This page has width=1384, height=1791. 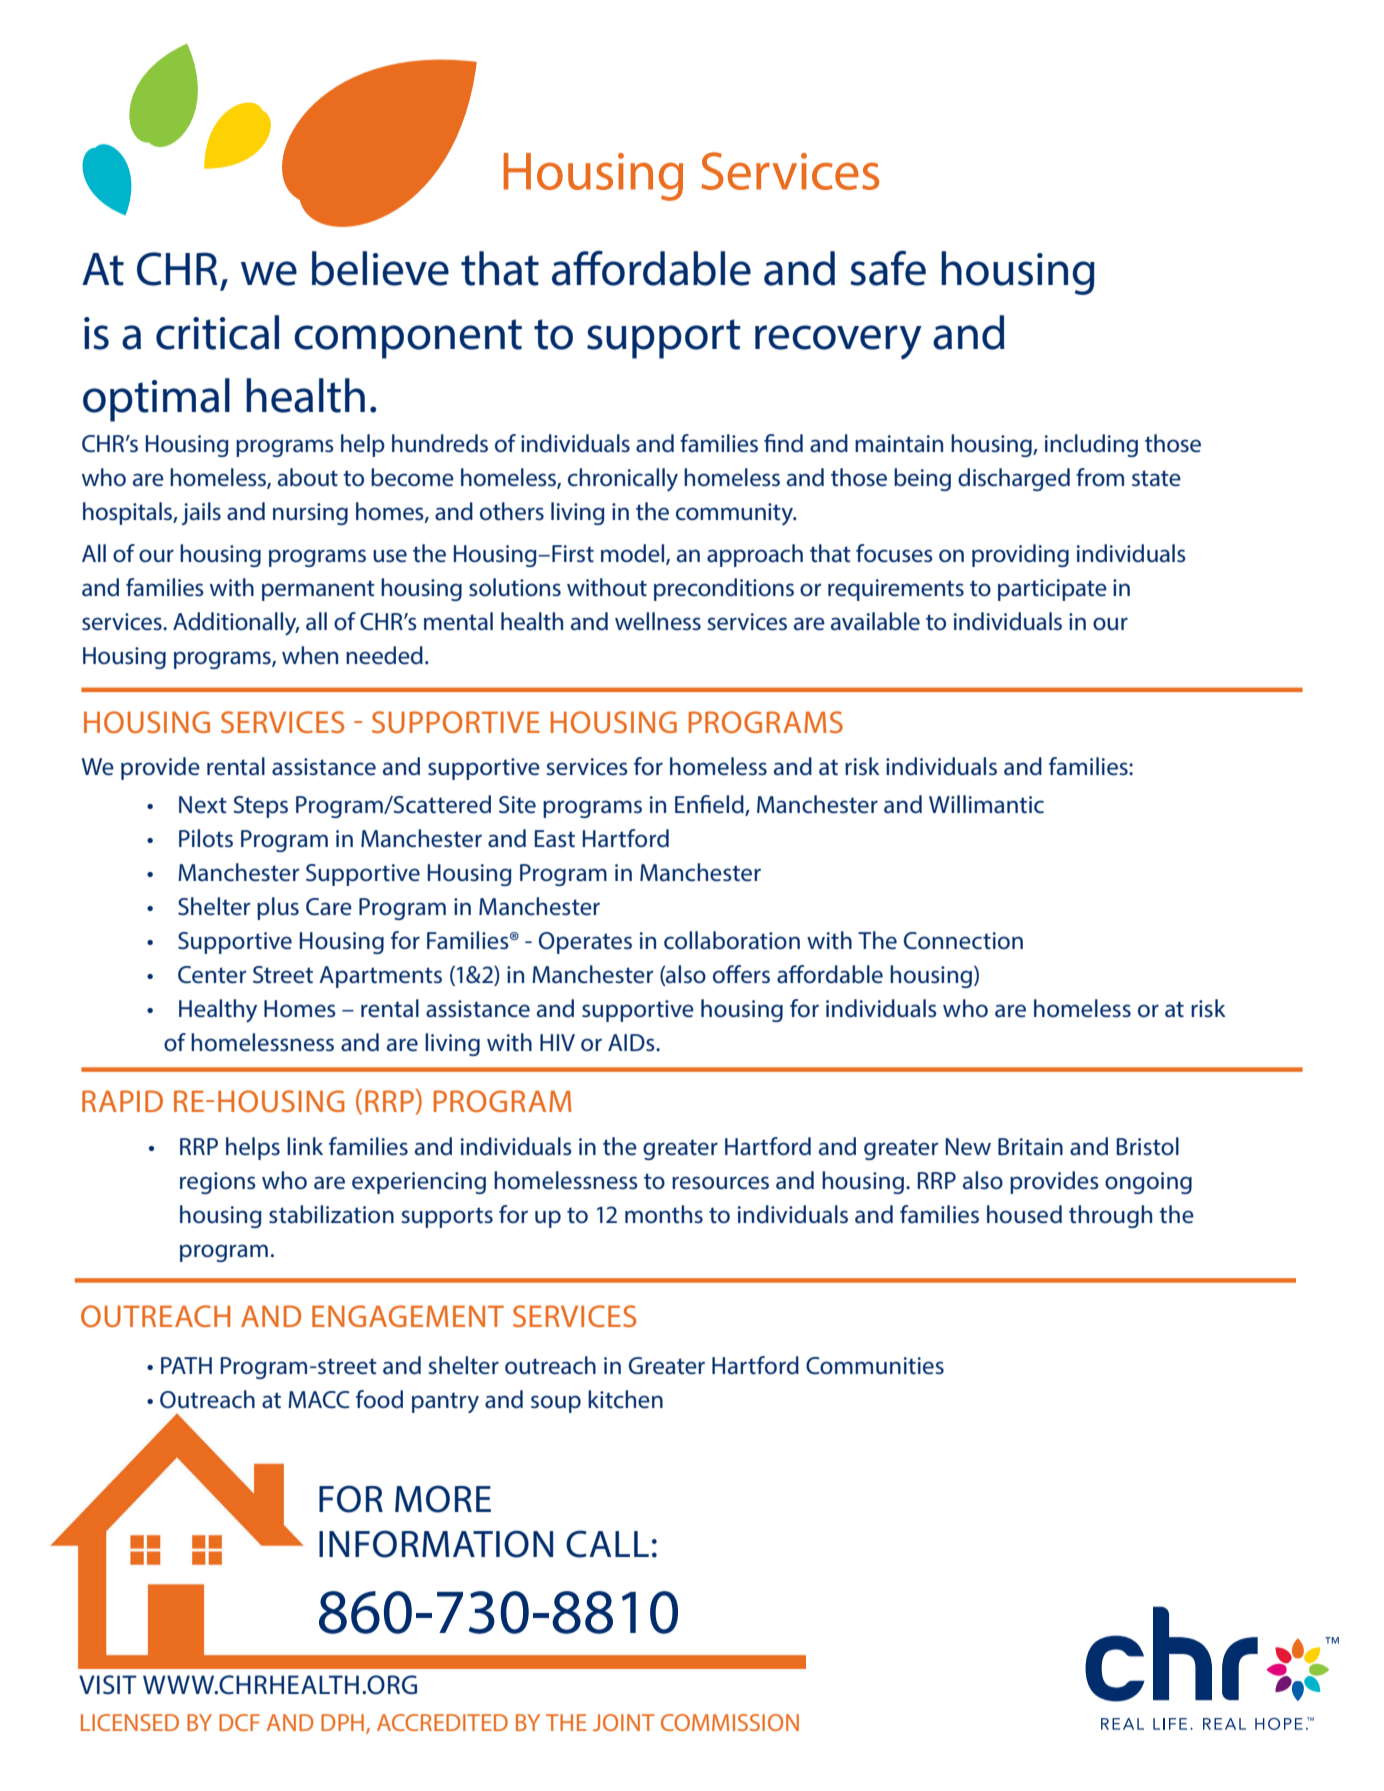 What do you see at coordinates (239, 1722) in the page?
I see `DCF` at bounding box center [239, 1722].
